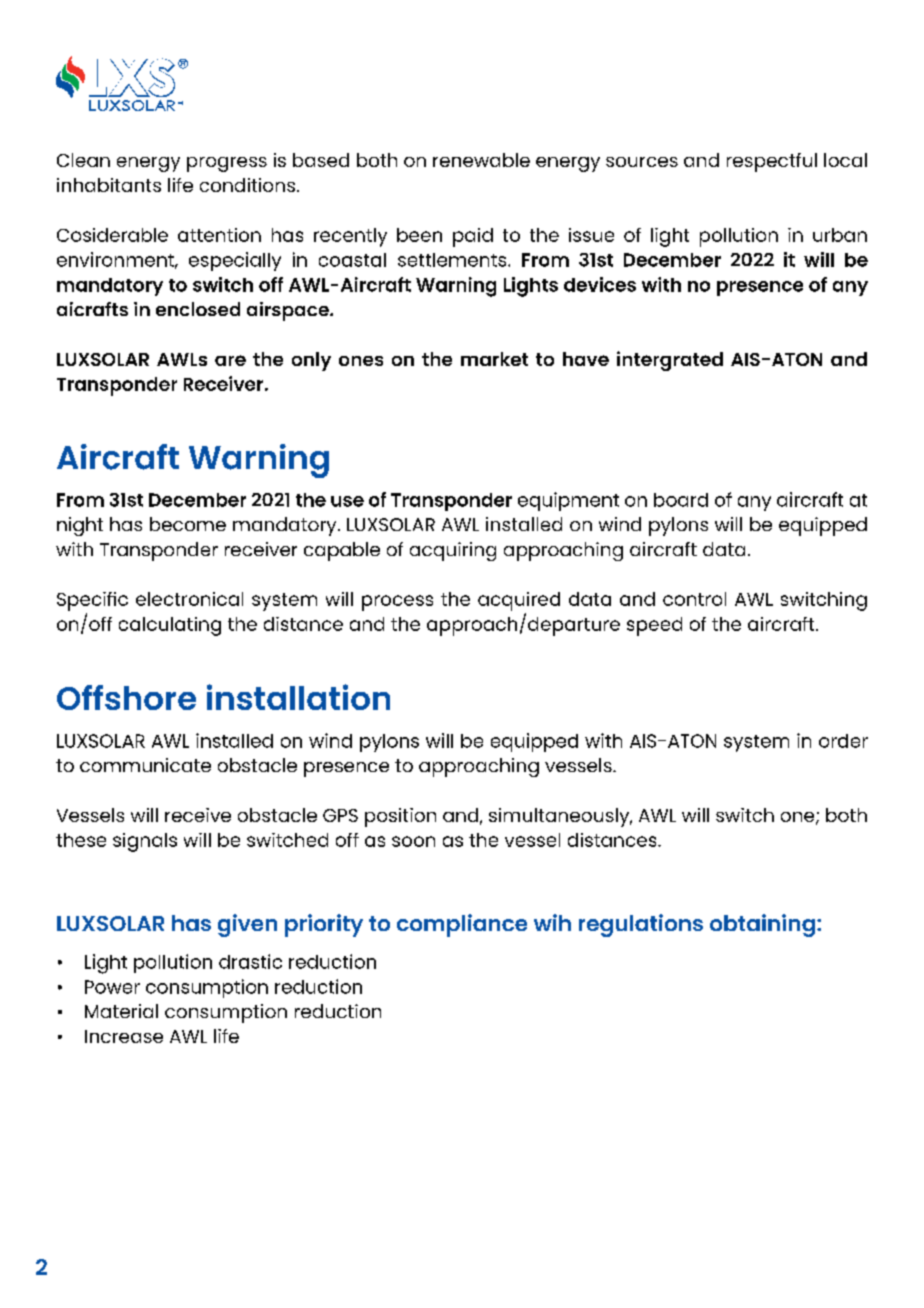 This document has width=924, height=1308. Describe the element at coordinates (481, 160) in the document. I see `renewable` at that location.
